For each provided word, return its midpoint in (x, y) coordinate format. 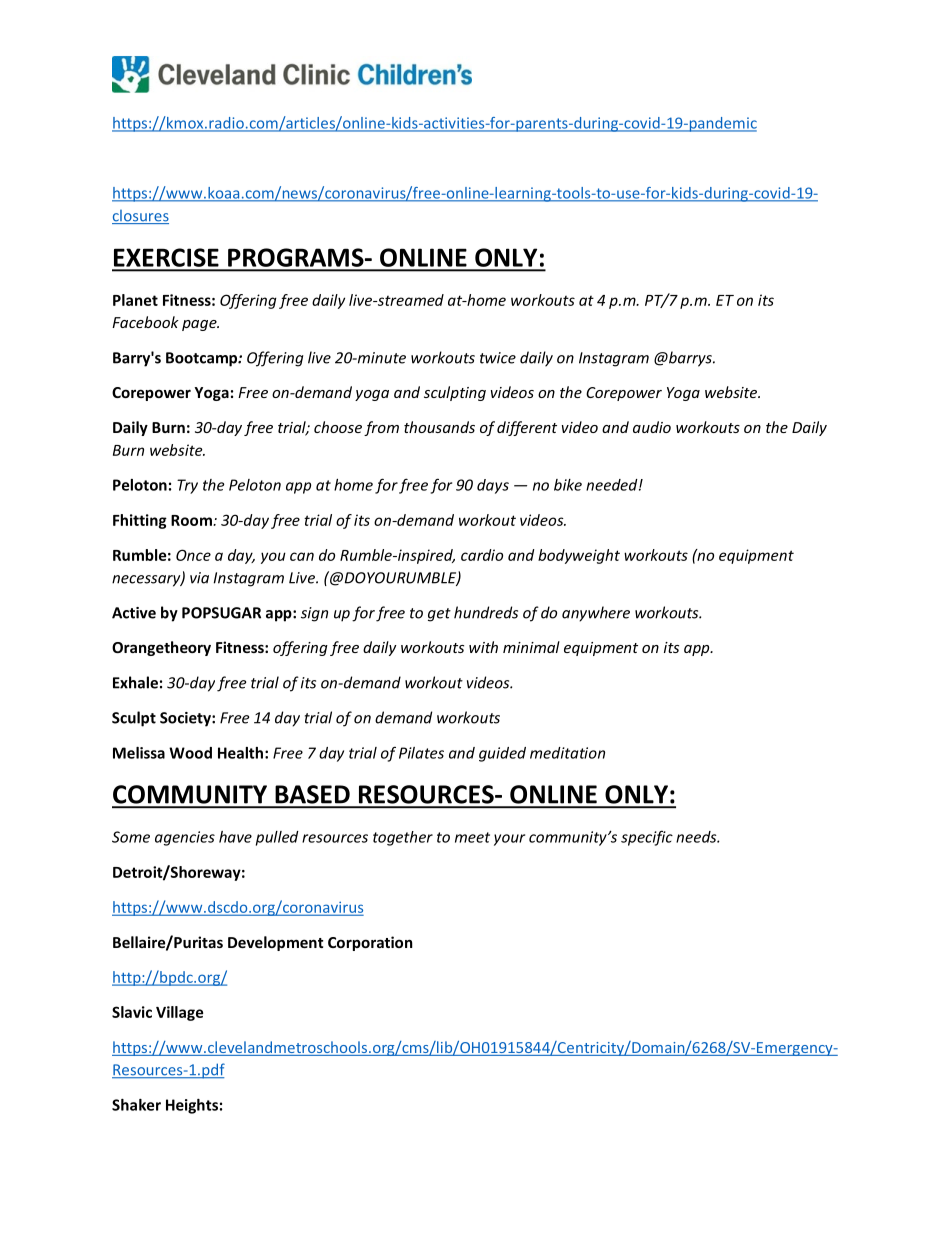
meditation (567, 753)
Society (186, 719)
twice (498, 358)
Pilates (421, 753)
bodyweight (579, 556)
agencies (185, 838)
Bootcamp (202, 359)
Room (192, 520)
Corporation (370, 943)
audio (652, 427)
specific (647, 838)
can (302, 556)
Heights (192, 1106)
